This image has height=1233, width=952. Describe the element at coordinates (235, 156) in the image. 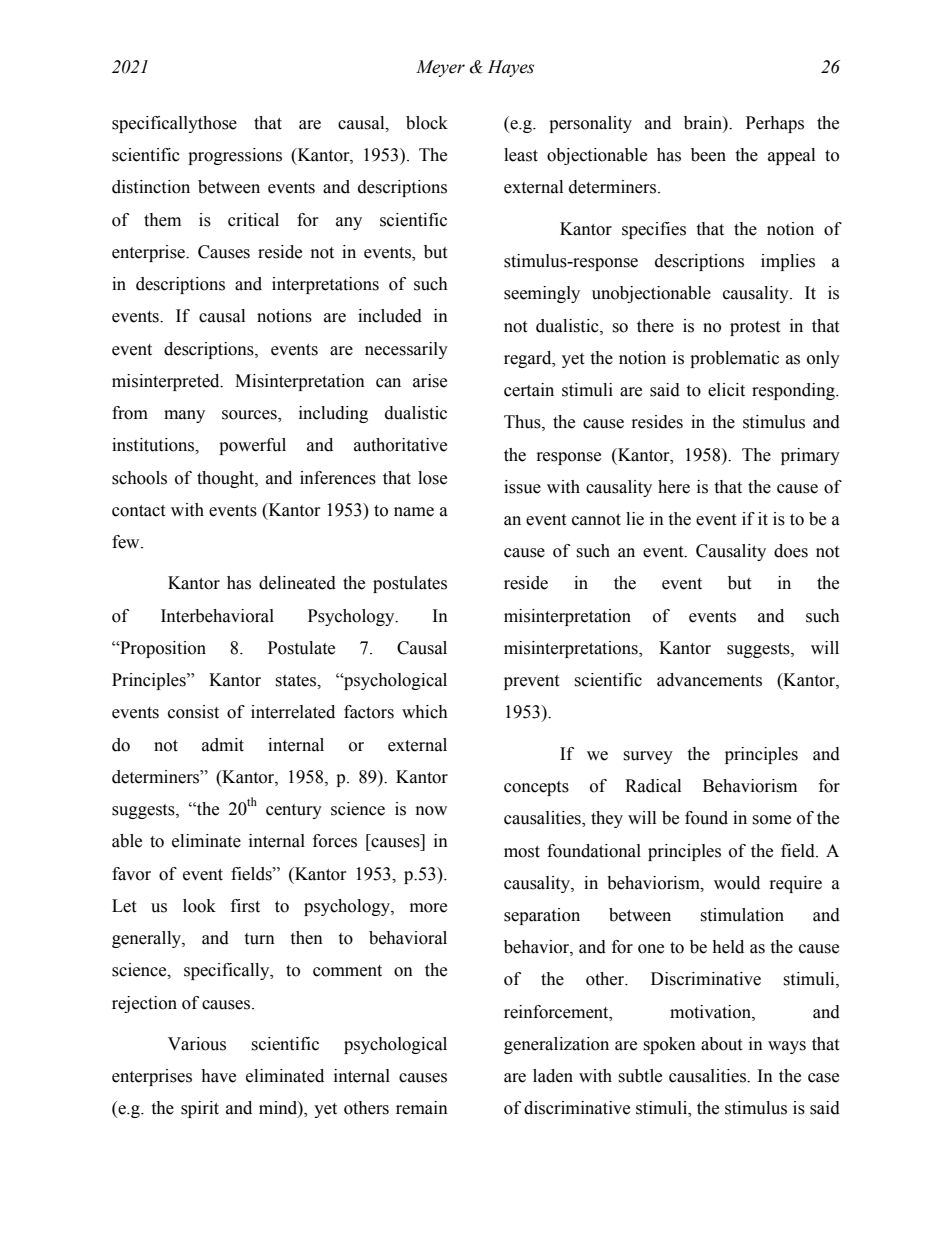

I see `progressions` at that location.
